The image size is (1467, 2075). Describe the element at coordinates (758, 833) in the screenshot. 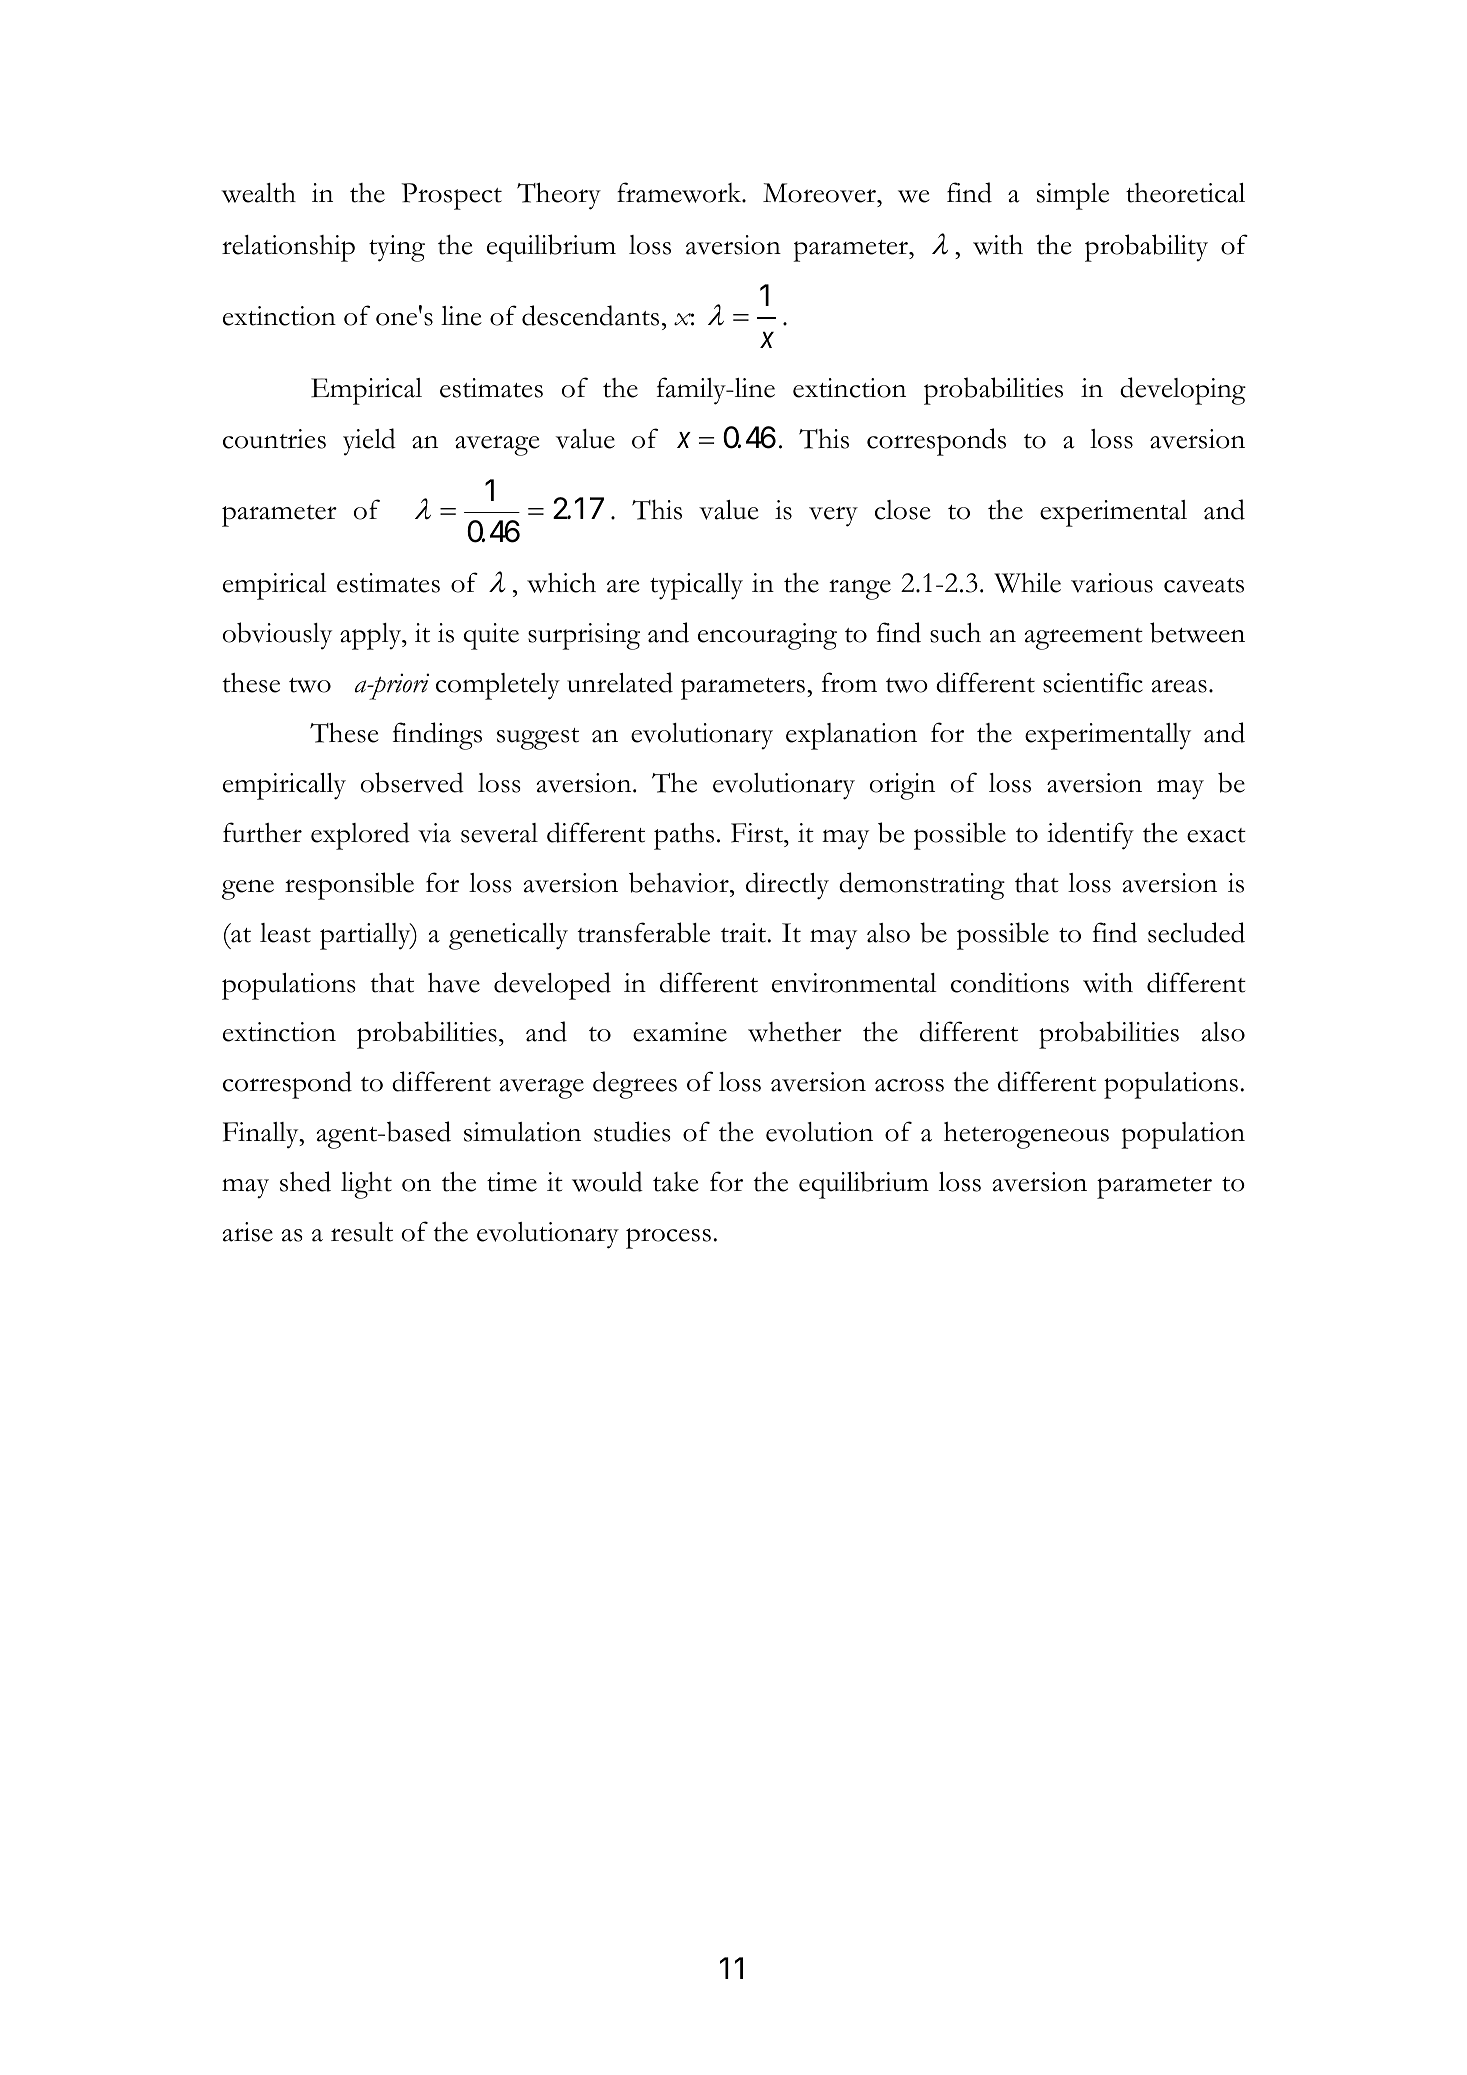

I see `First` at that location.
